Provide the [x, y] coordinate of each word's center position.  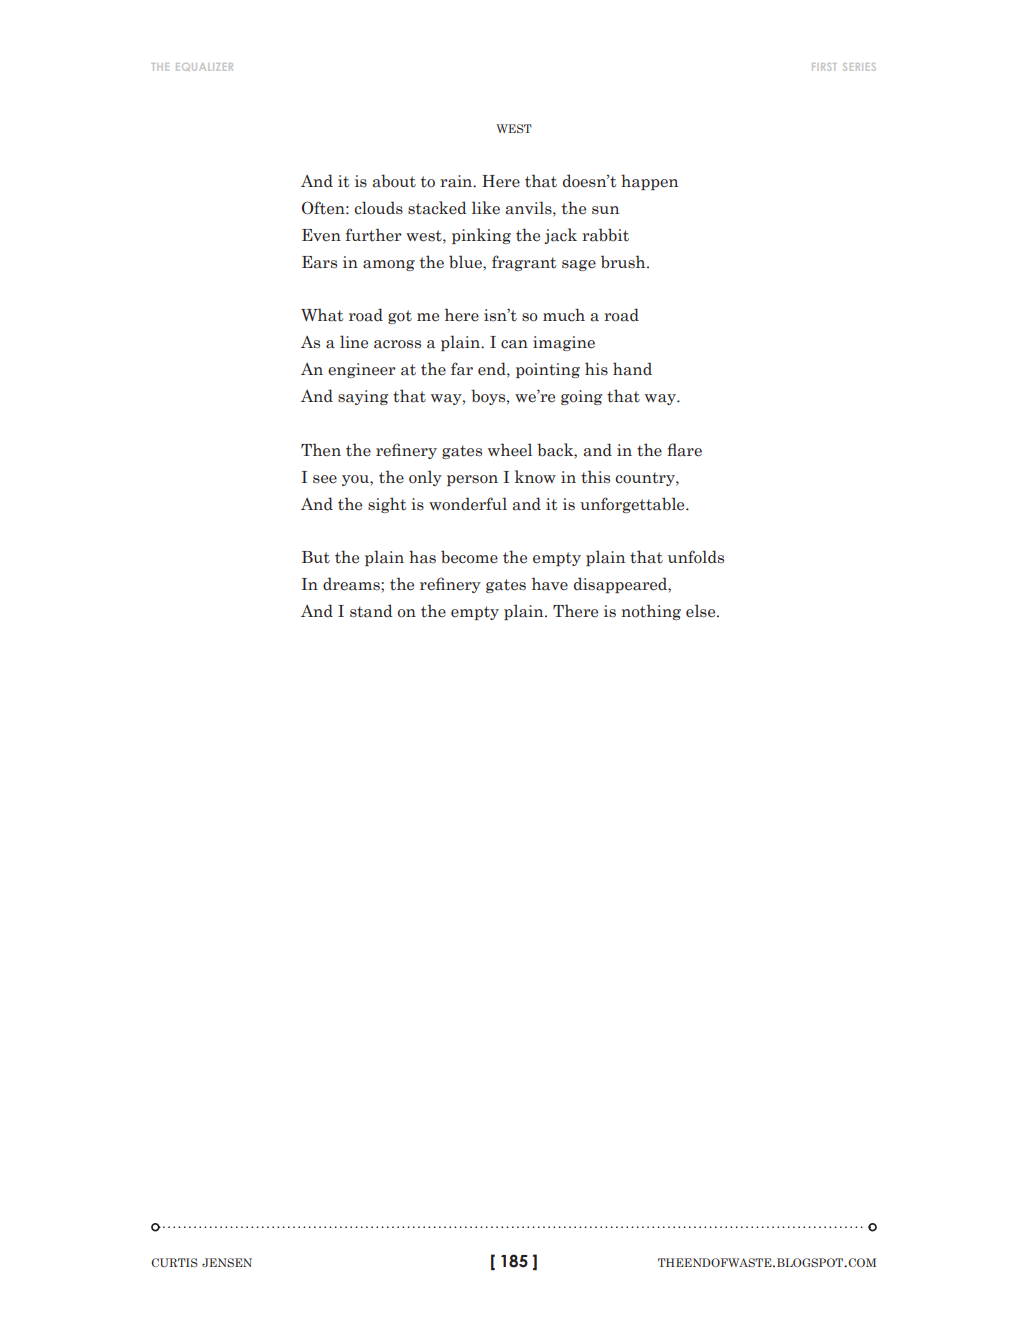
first [824, 67]
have [550, 584]
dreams [352, 584]
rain [457, 181]
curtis [174, 1262]
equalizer [204, 67]
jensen [227, 1262]
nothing [651, 612]
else [702, 611]
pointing [548, 370]
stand [371, 611]
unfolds [696, 557]
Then [321, 450]
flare [684, 450]
